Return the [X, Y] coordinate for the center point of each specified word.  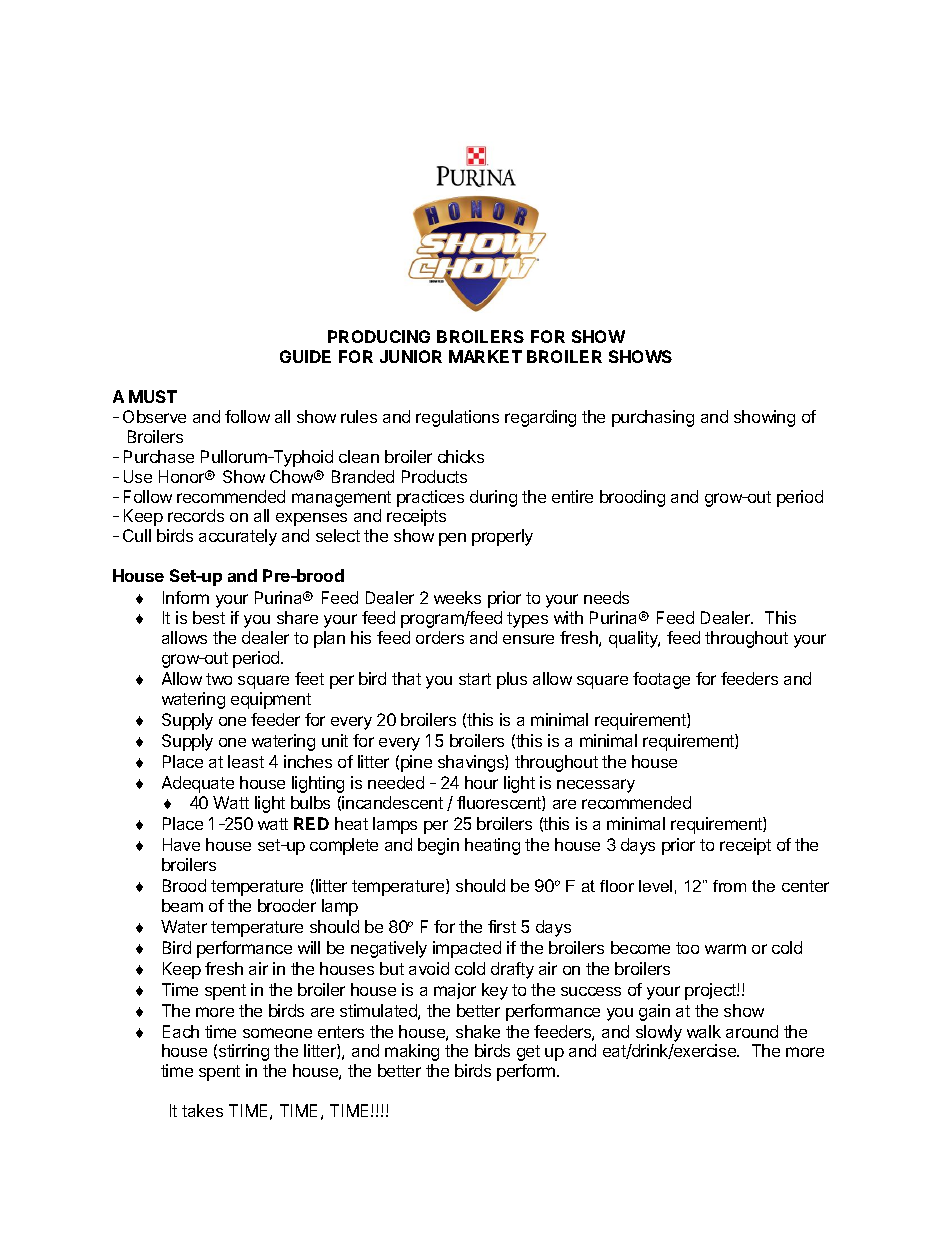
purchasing [653, 418]
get [528, 1053]
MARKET [485, 356]
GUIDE [305, 356]
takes [202, 1110]
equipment [271, 700]
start [475, 679]
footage [661, 680]
